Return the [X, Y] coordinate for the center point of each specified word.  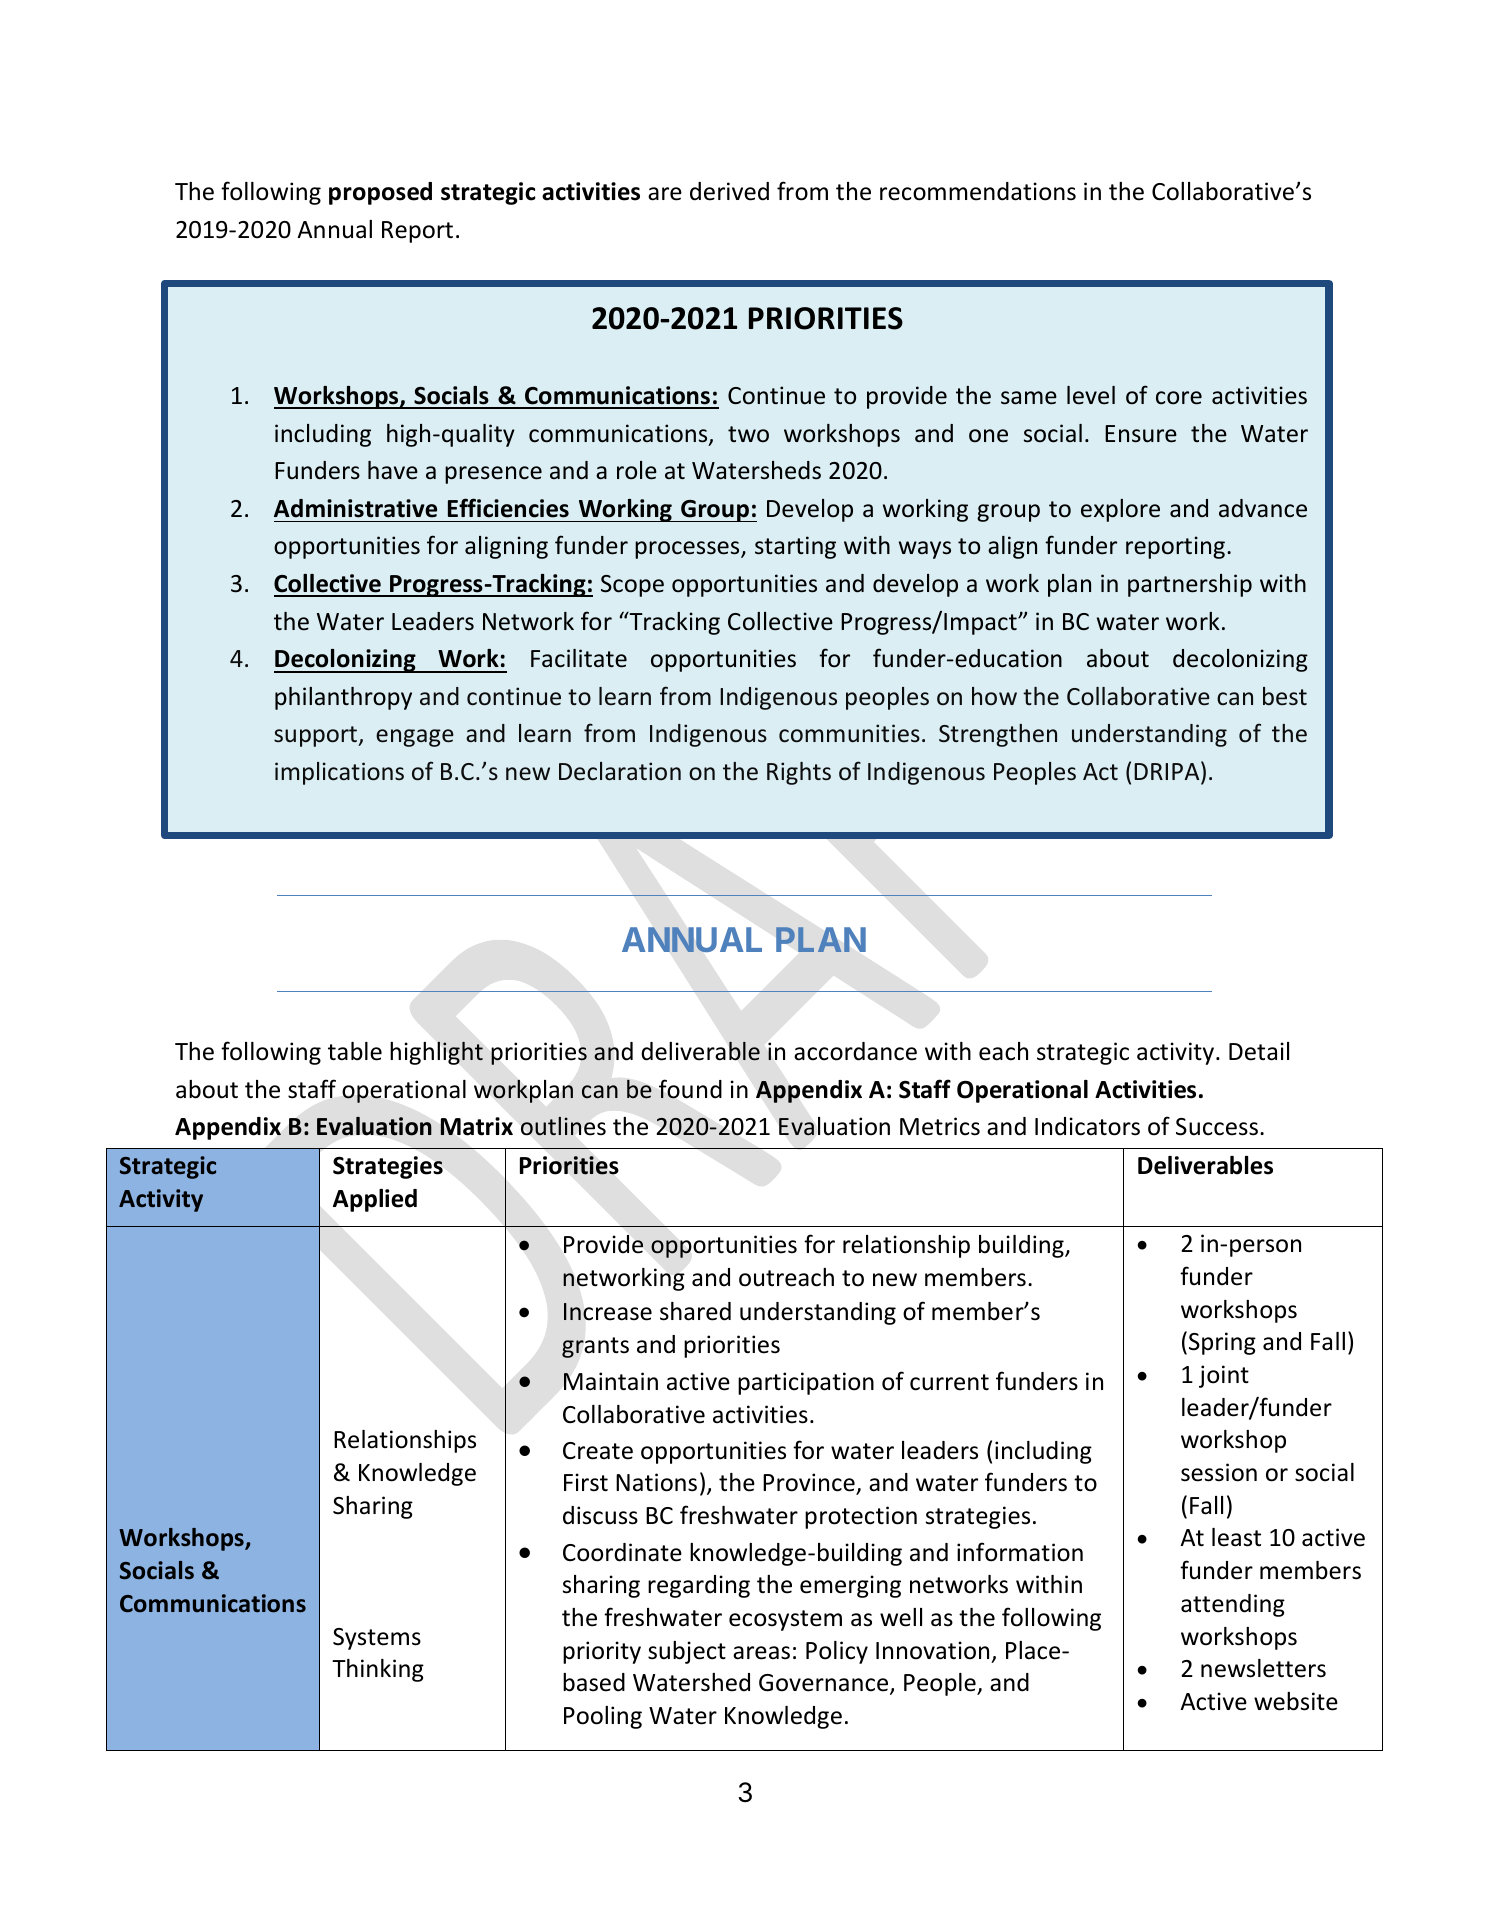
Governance [825, 1684]
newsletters [1263, 1668]
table [355, 1051]
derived [729, 191]
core [1179, 398]
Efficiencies [508, 508]
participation [806, 1383]
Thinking [378, 1670]
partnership [1190, 585]
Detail [1259, 1051]
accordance [855, 1051]
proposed [380, 193]
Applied [375, 1200]
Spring [1222, 1343]
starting [795, 547]
